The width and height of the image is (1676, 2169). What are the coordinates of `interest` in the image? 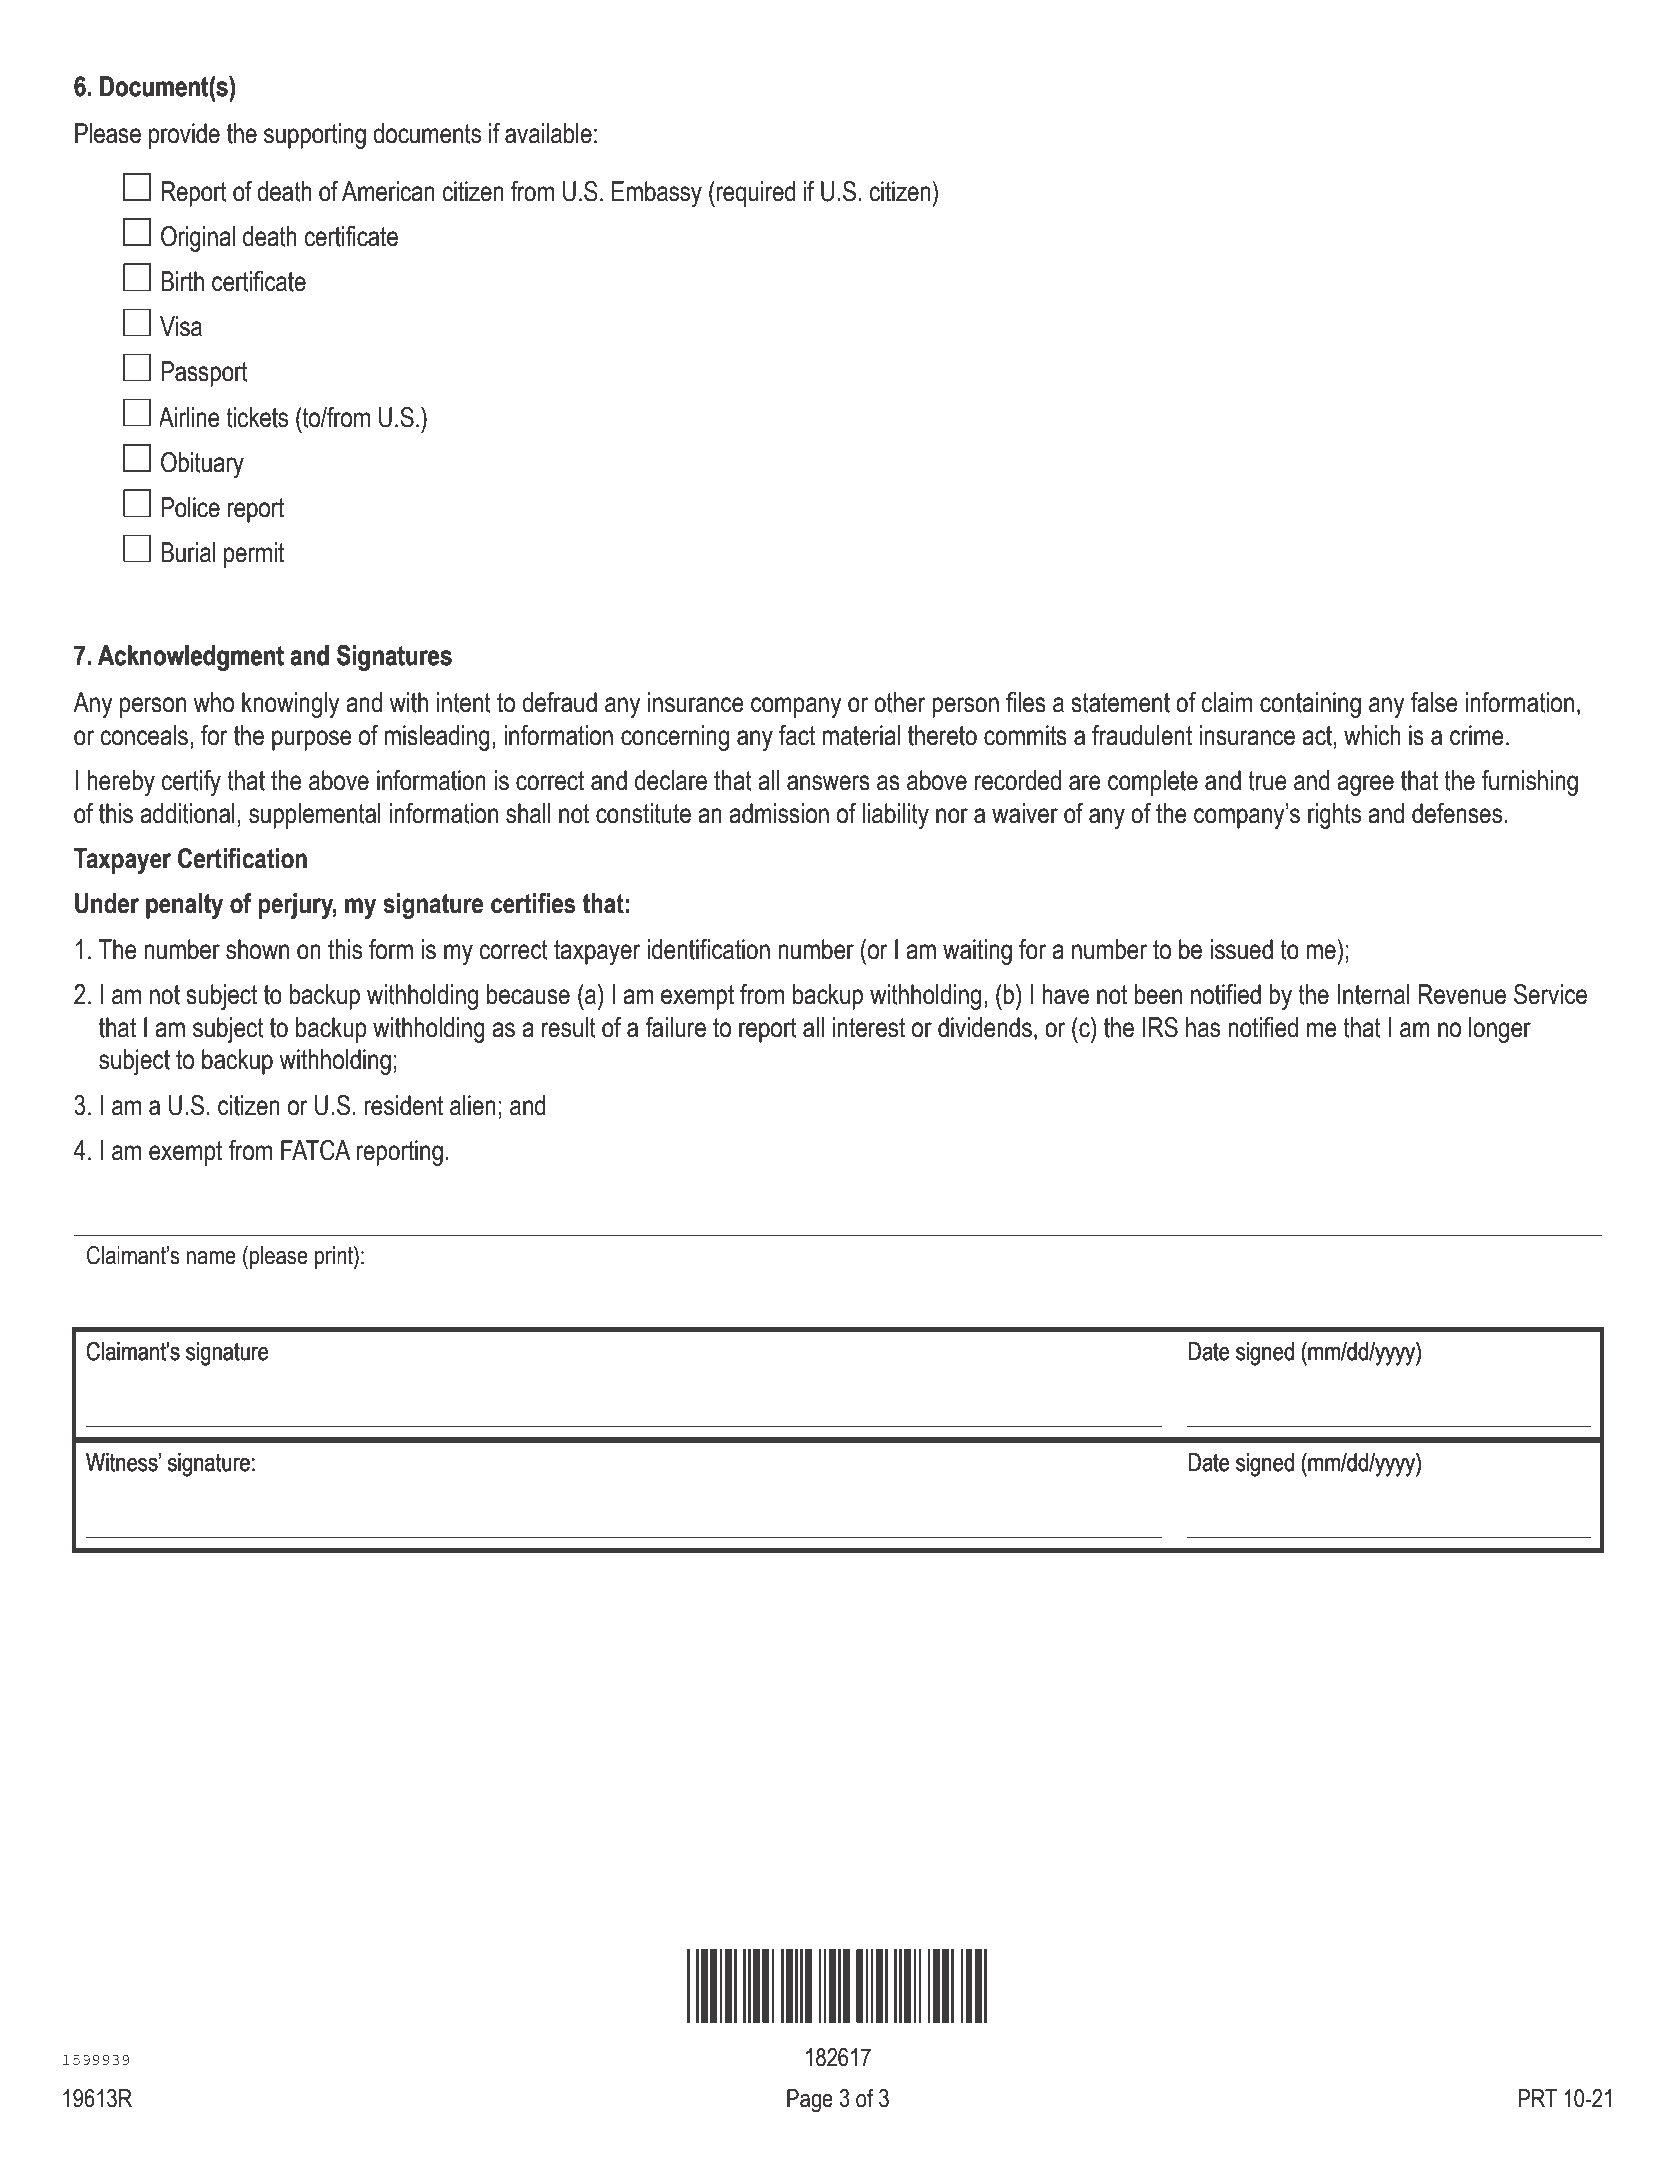 It's located at (869, 1027).
